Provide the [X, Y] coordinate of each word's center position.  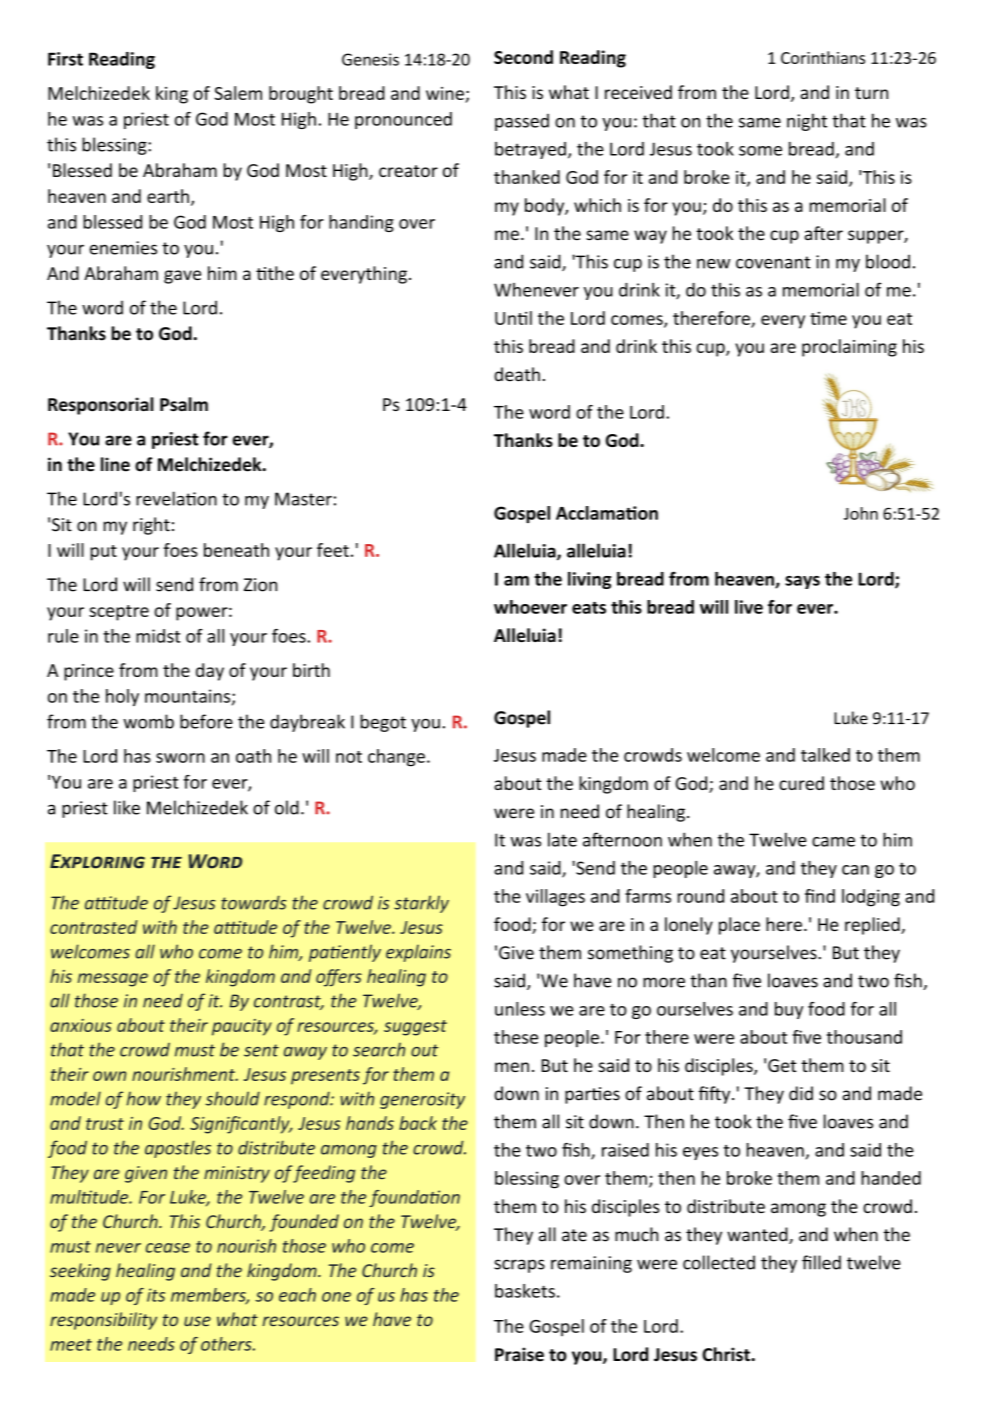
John [861, 513]
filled [821, 1262]
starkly [421, 904]
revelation [176, 498]
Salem [238, 93]
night [807, 122]
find [820, 896]
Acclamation [607, 513]
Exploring [97, 861]
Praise [519, 1354]
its [156, 1295]
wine [445, 93]
